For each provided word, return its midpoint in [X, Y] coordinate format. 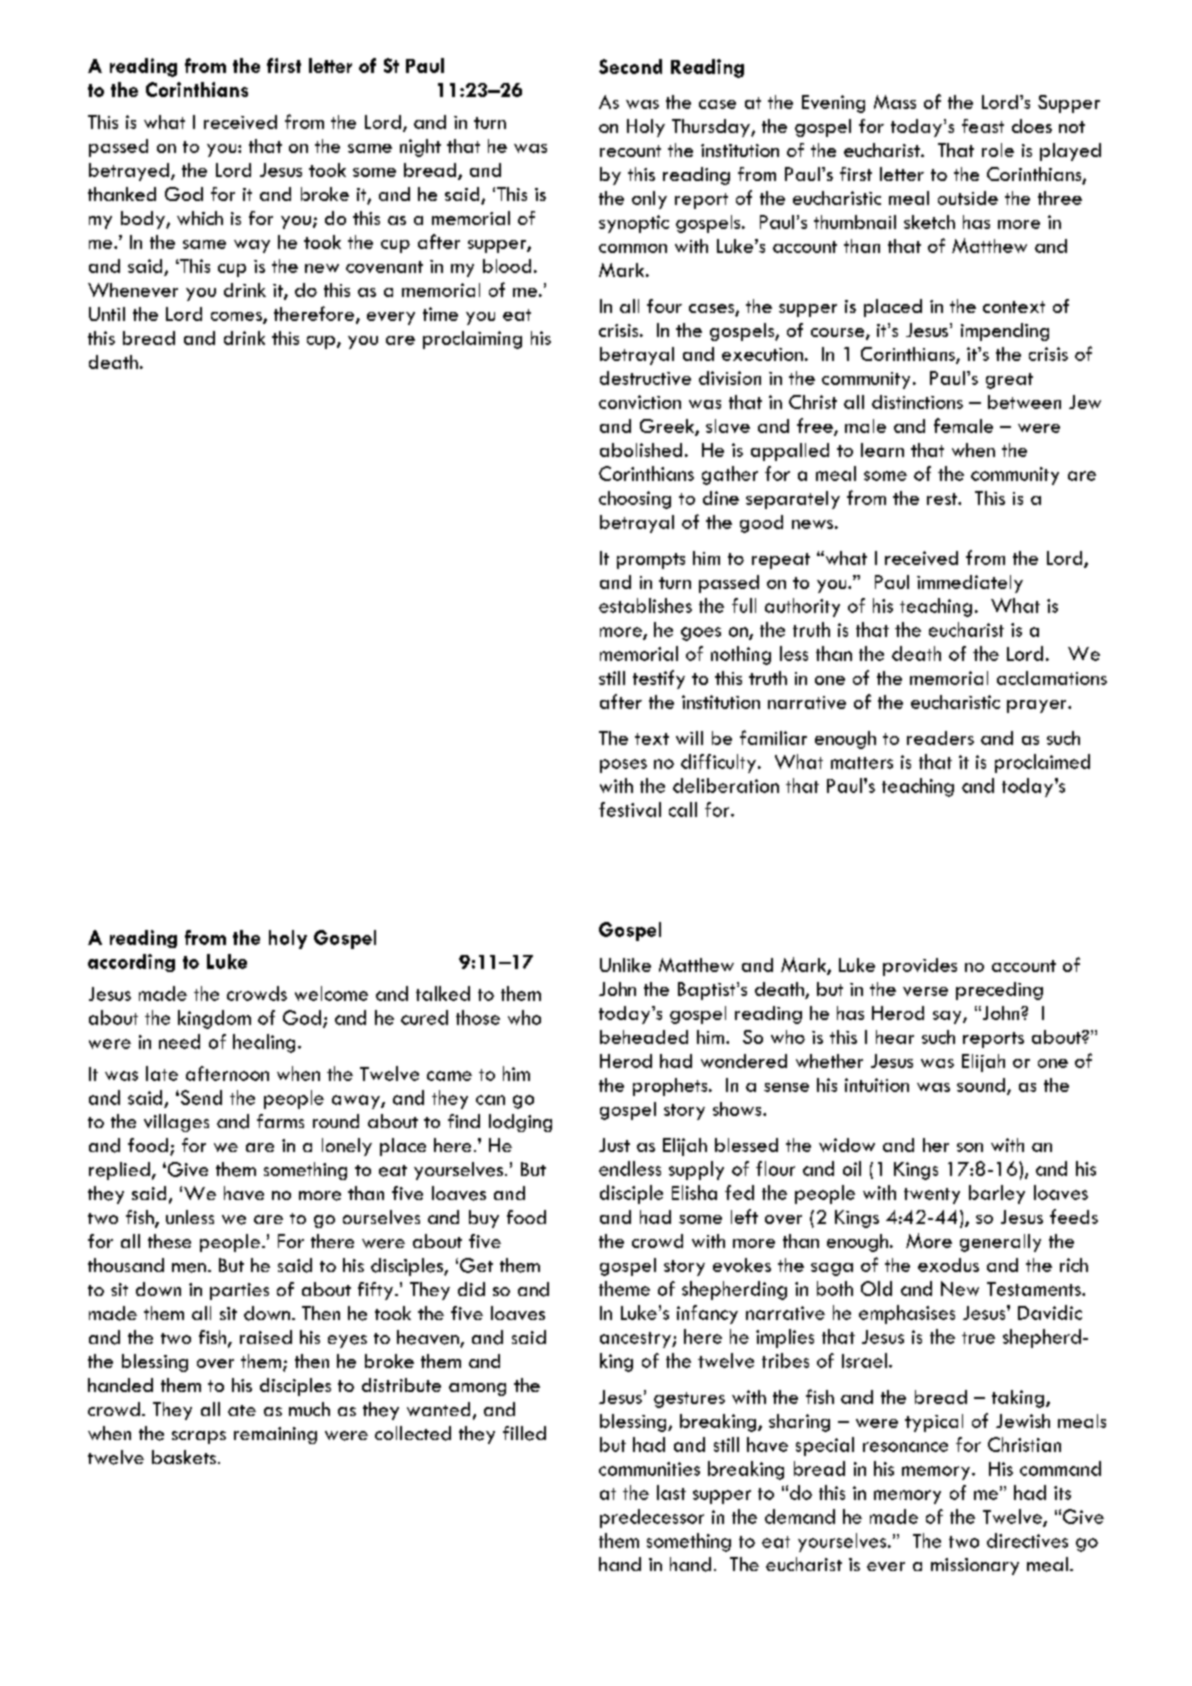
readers [940, 738]
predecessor [652, 1518]
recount [630, 151]
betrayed [129, 172]
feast [983, 126]
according [131, 963]
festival [630, 809]
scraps [199, 1437]
